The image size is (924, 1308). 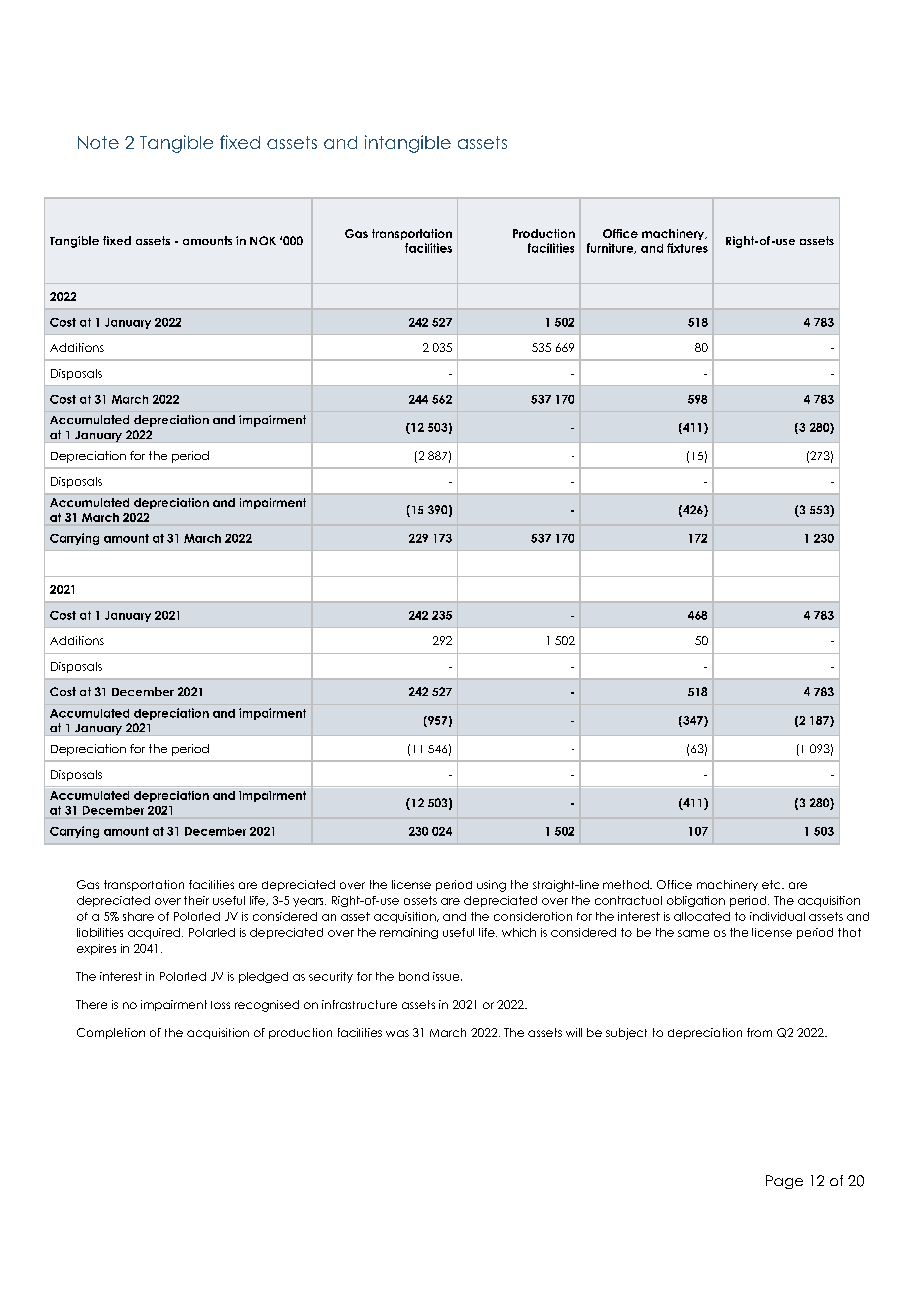 What do you see at coordinates (111, 1033) in the screenshot?
I see `Completion` at bounding box center [111, 1033].
